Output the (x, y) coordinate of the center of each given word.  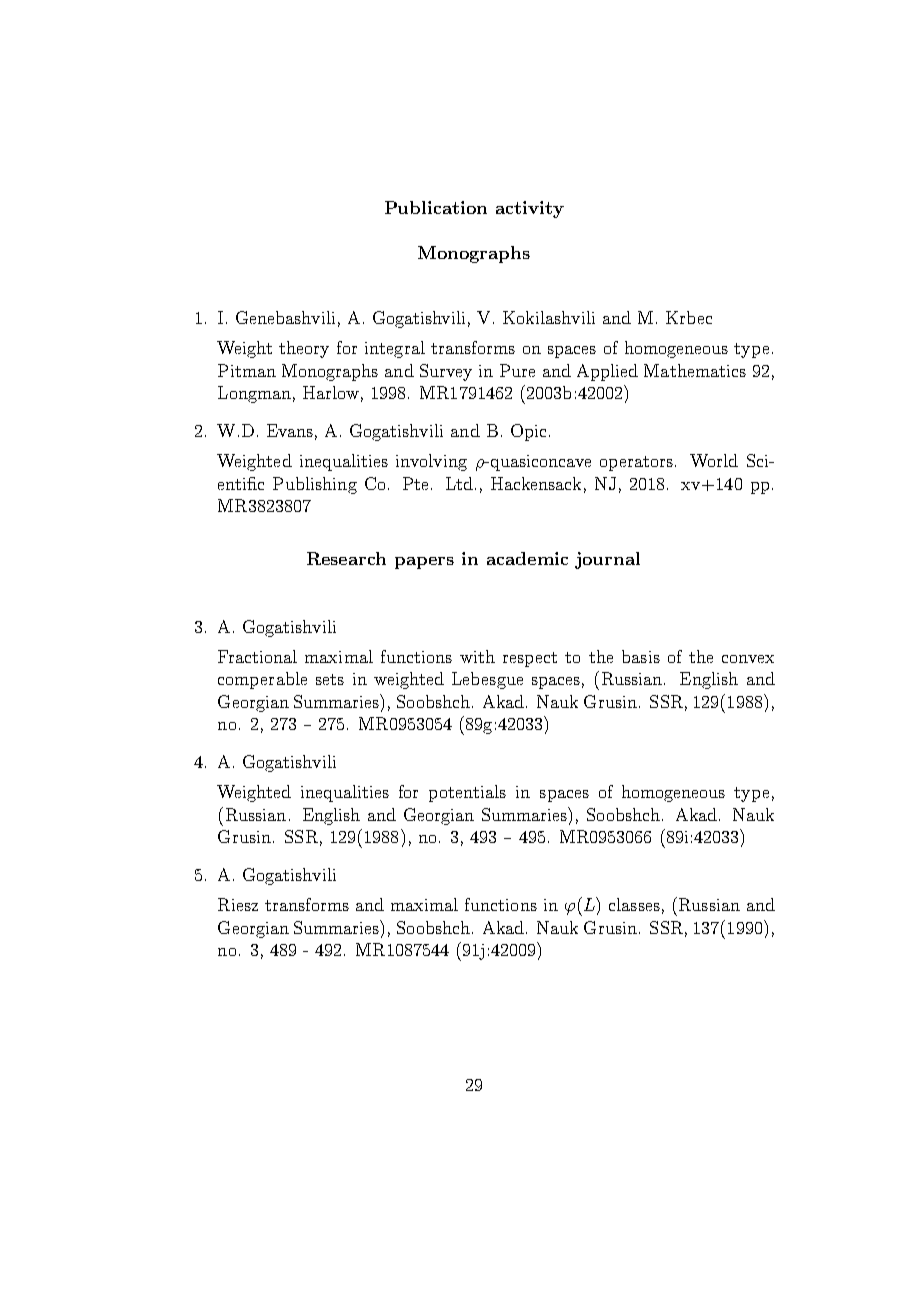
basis (641, 656)
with (477, 656)
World (714, 460)
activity (530, 209)
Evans (290, 430)
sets (330, 679)
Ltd (461, 483)
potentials (467, 793)
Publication (436, 207)
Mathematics (695, 370)
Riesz (238, 904)
